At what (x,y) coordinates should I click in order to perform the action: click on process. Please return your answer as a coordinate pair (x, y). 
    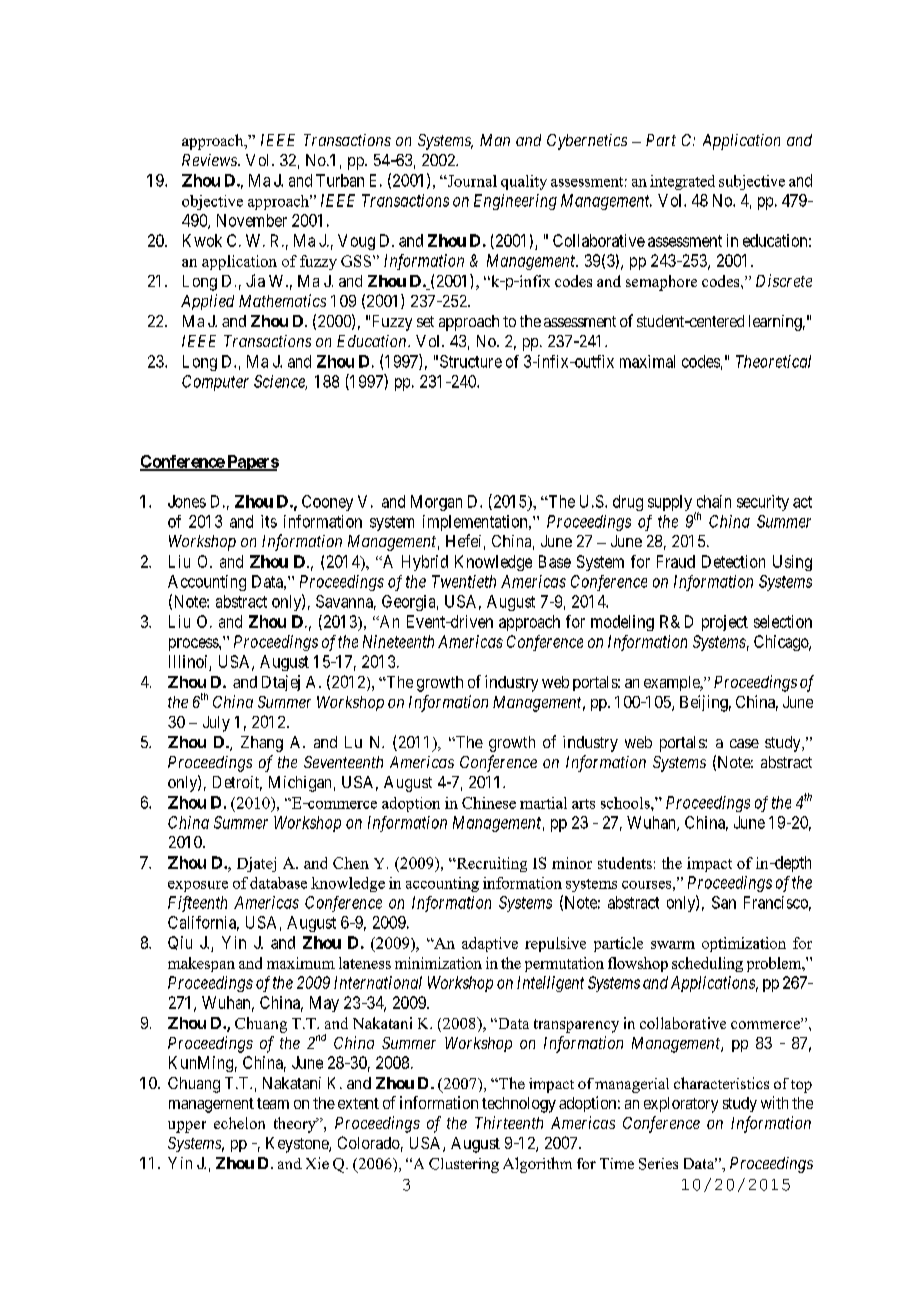
    Looking at the image, I should click on (194, 644).
